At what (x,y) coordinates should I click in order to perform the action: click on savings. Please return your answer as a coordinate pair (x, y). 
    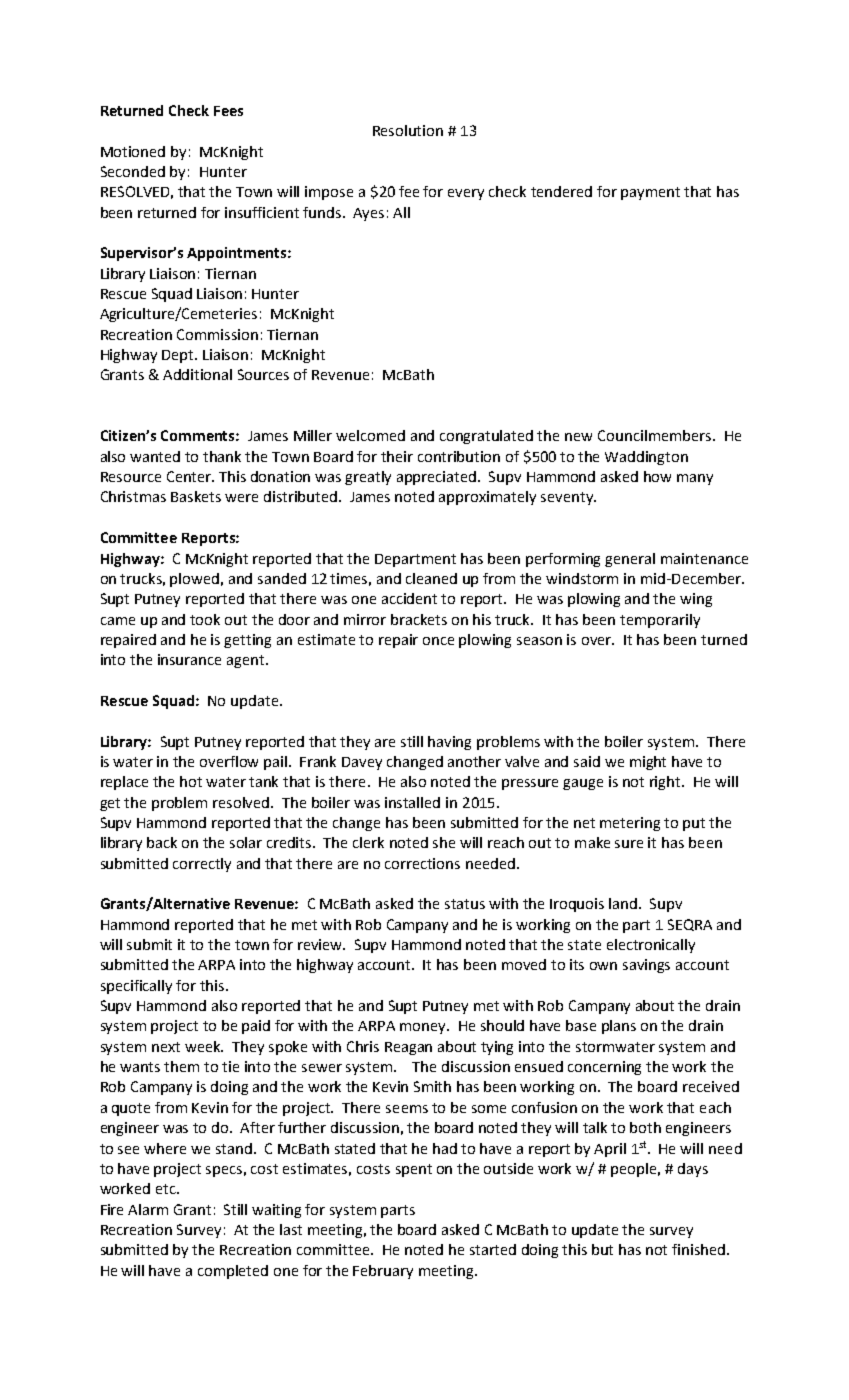
    Looking at the image, I should click on (646, 966).
